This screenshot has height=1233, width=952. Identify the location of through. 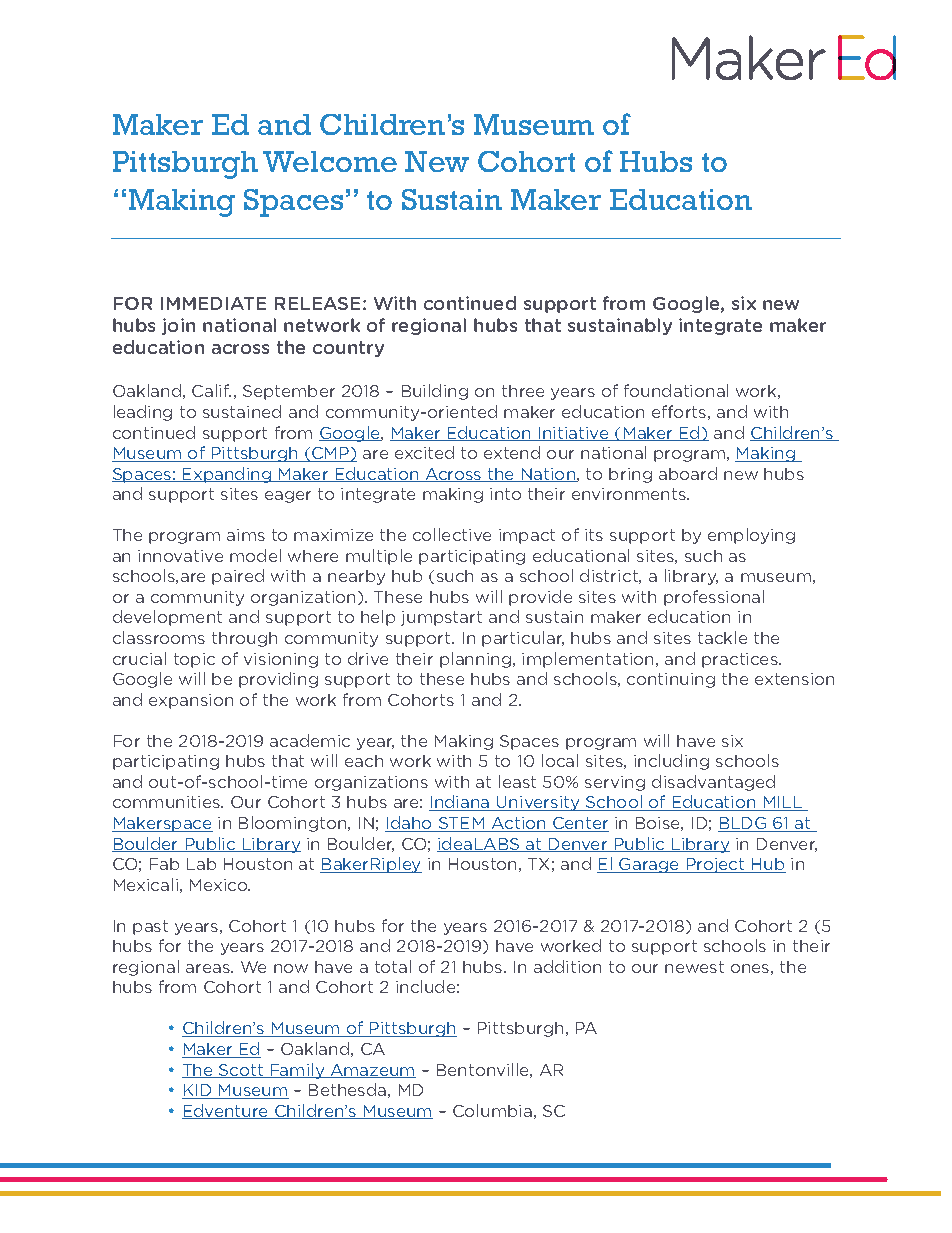
(244, 639).
